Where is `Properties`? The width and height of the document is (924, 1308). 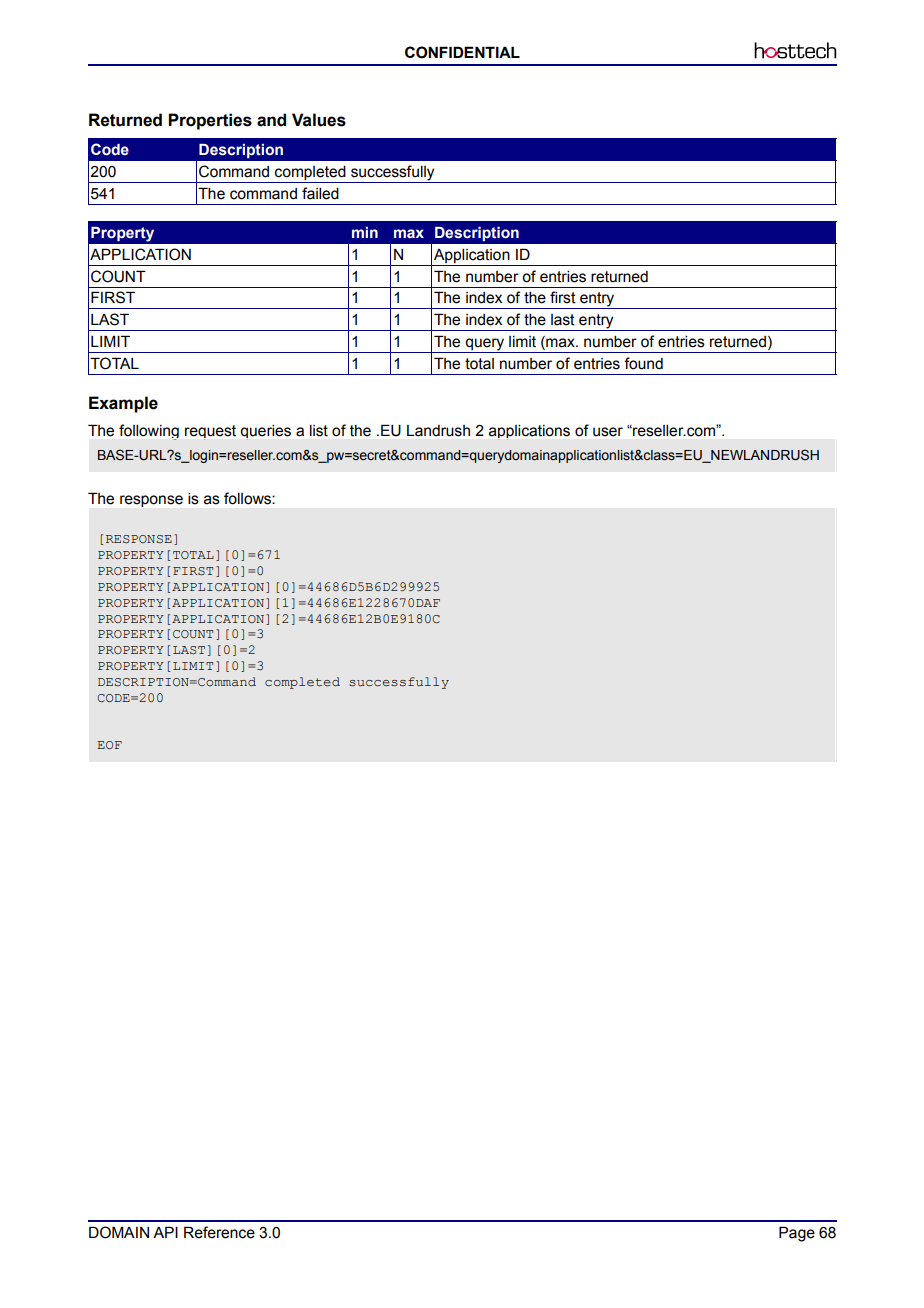 Properties is located at coordinates (210, 121).
